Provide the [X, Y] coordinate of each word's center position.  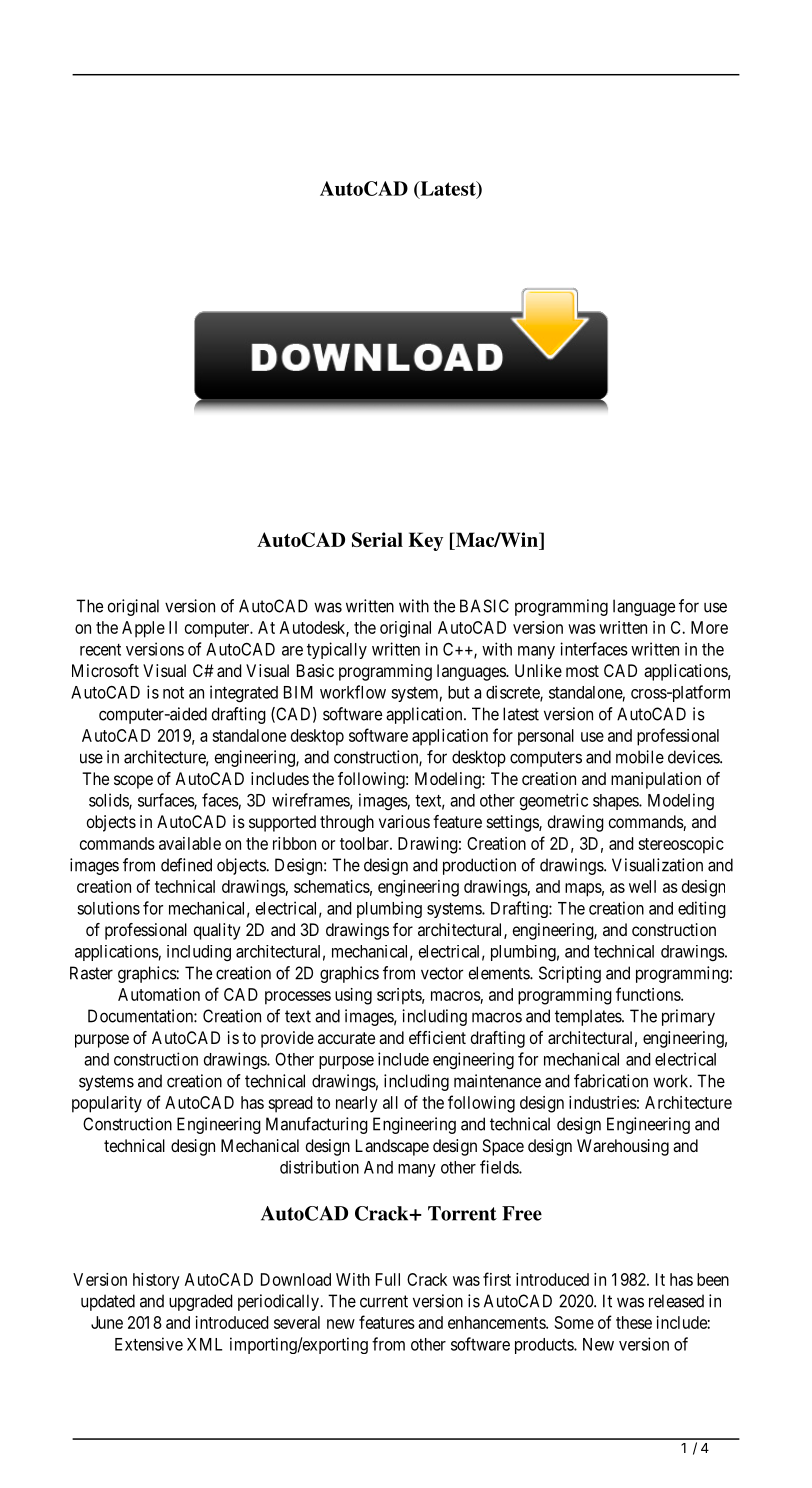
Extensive [149, 1344]
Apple [143, 629]
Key [426, 541]
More [709, 627]
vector [442, 973]
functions [649, 994]
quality [217, 931]
